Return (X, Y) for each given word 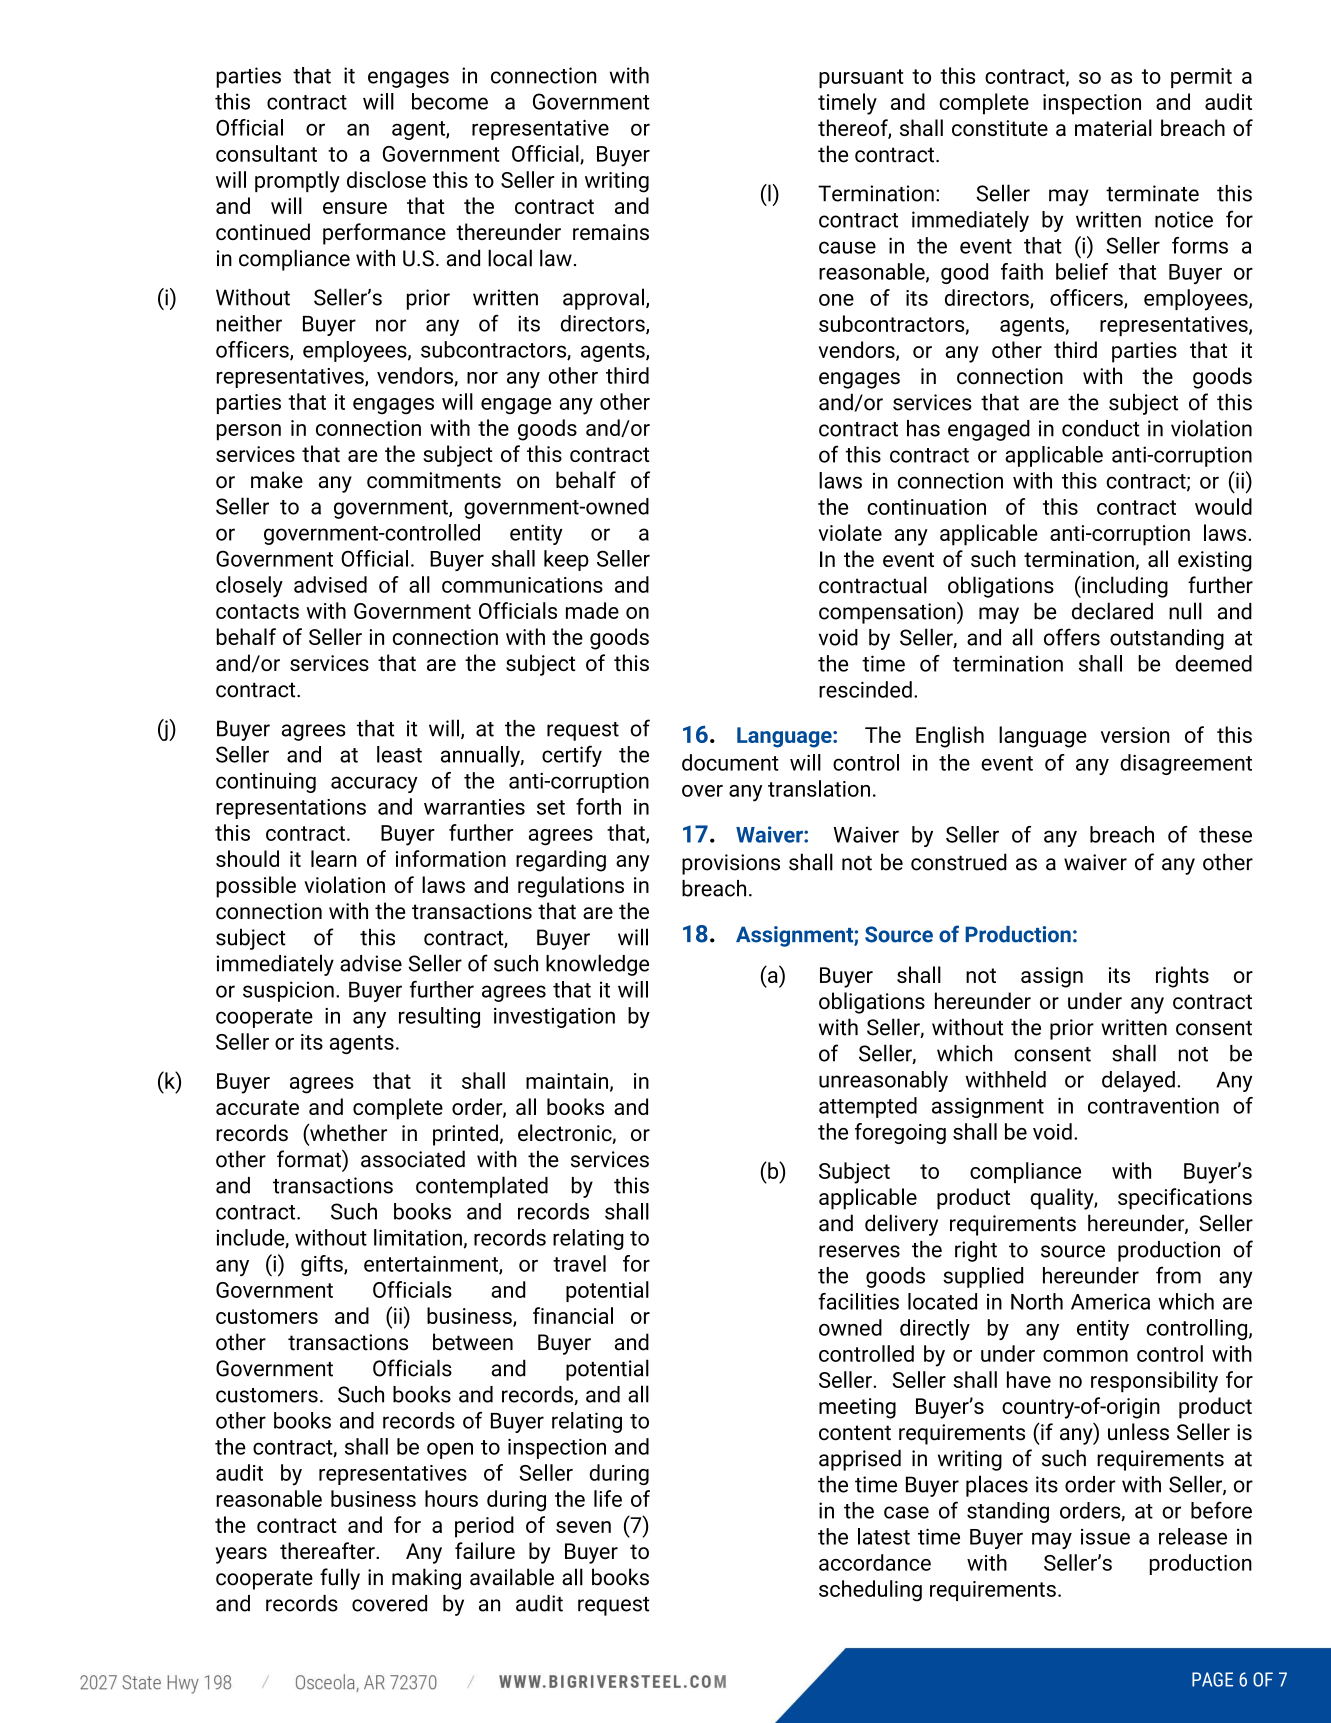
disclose (386, 179)
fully (340, 1579)
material (1113, 127)
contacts (257, 611)
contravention (1153, 1106)
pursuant (861, 78)
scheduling (870, 1591)
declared (1112, 611)
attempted (868, 1107)
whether (347, 1132)
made (592, 610)
